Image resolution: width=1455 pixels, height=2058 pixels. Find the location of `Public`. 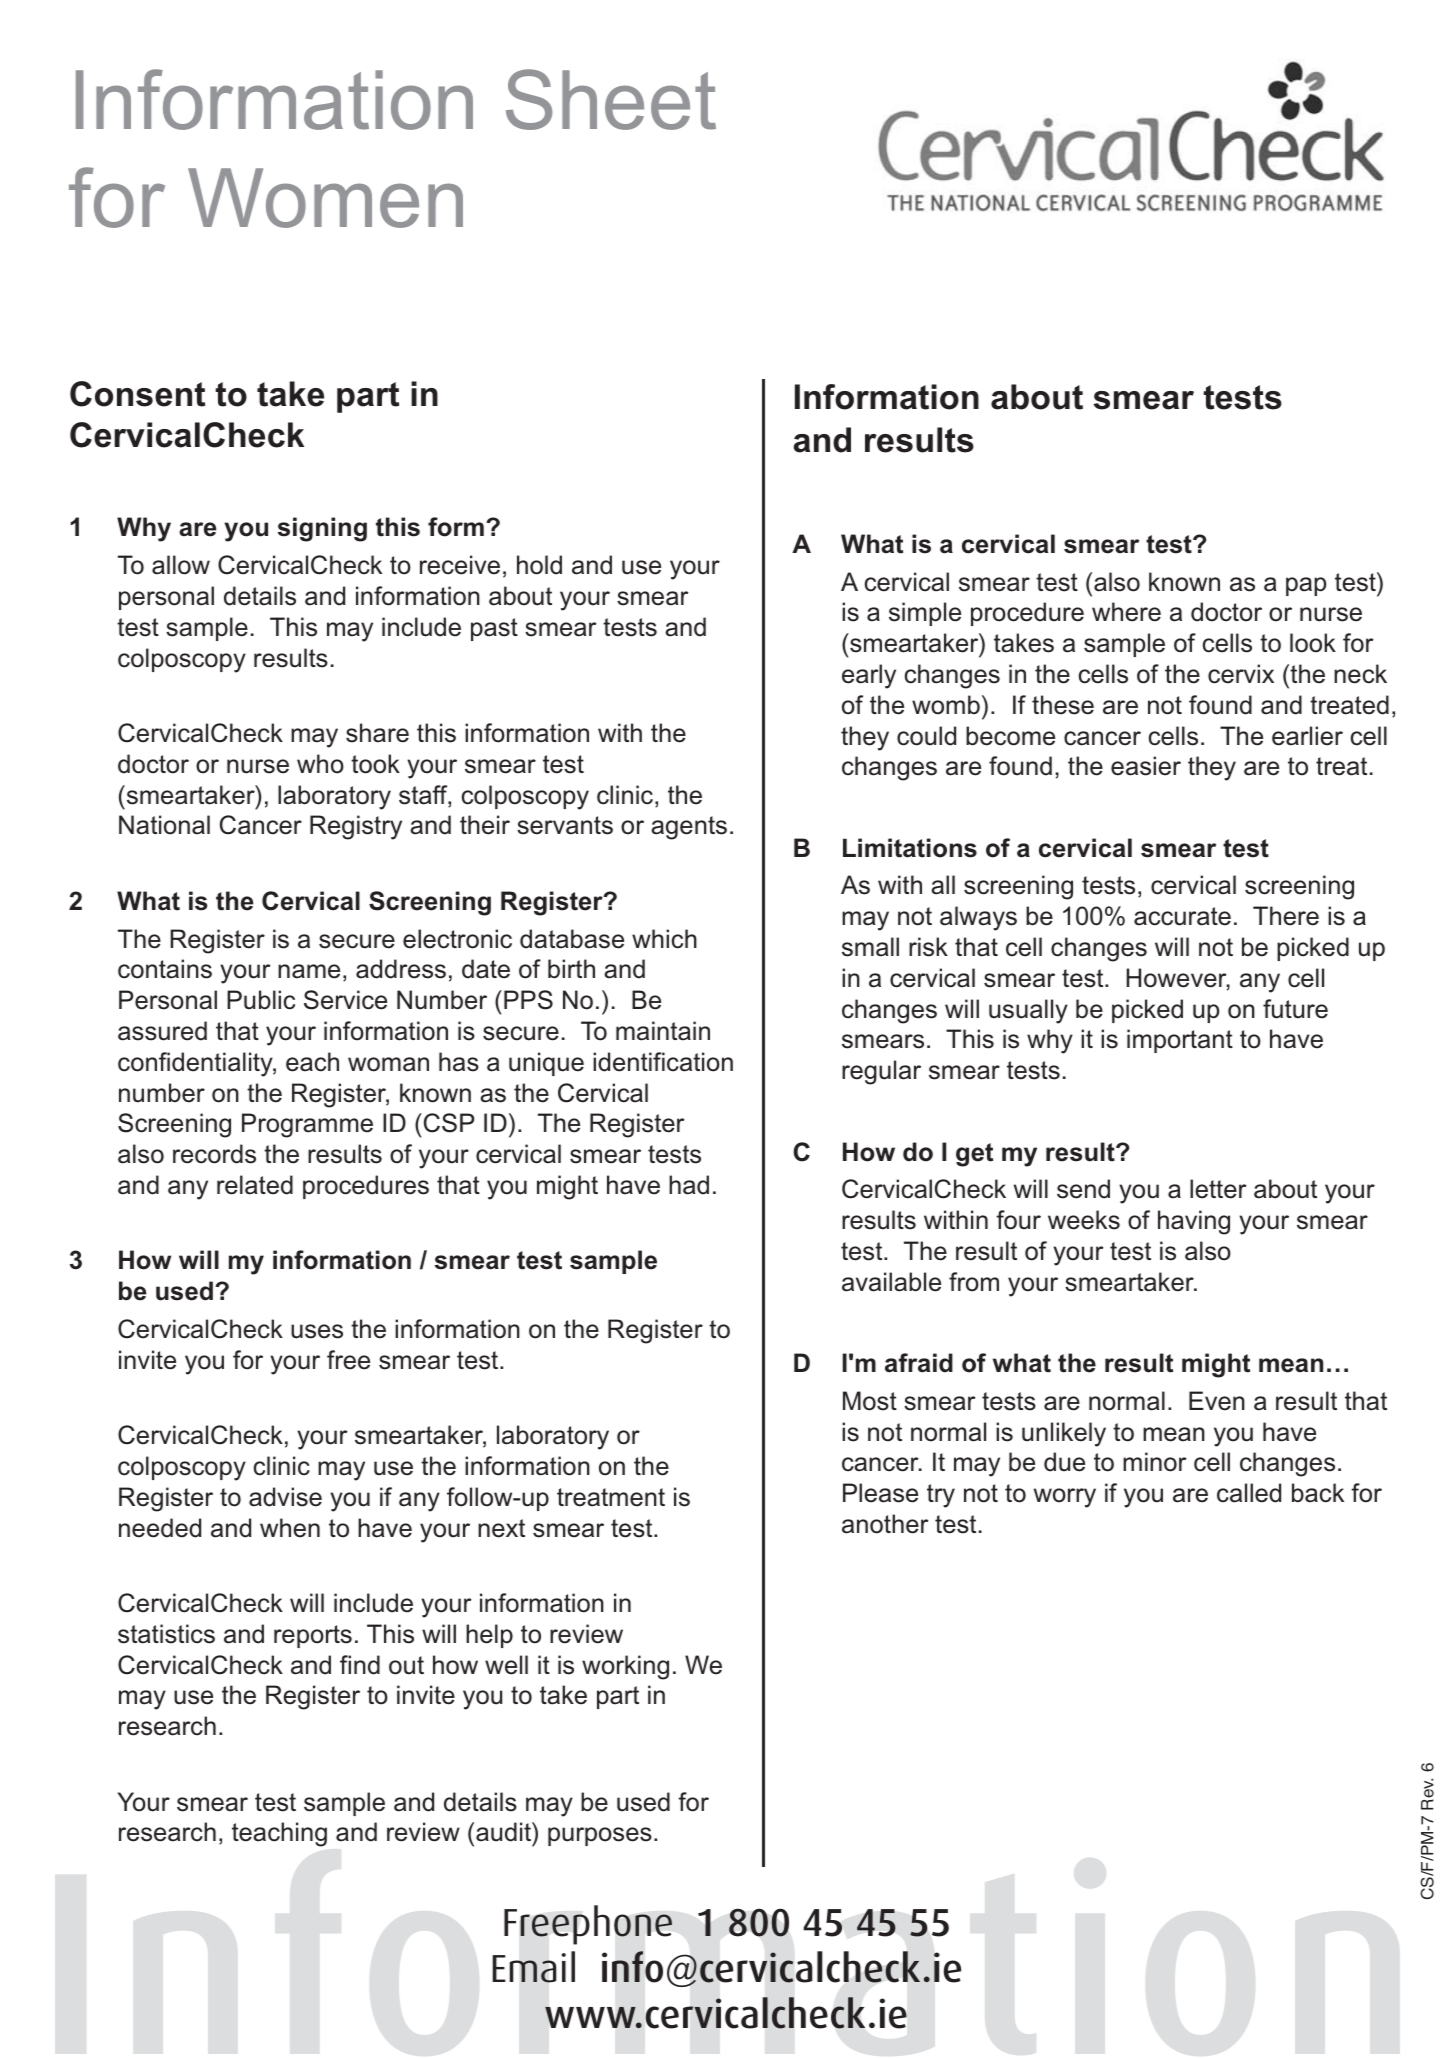

Public is located at coordinates (261, 1000).
